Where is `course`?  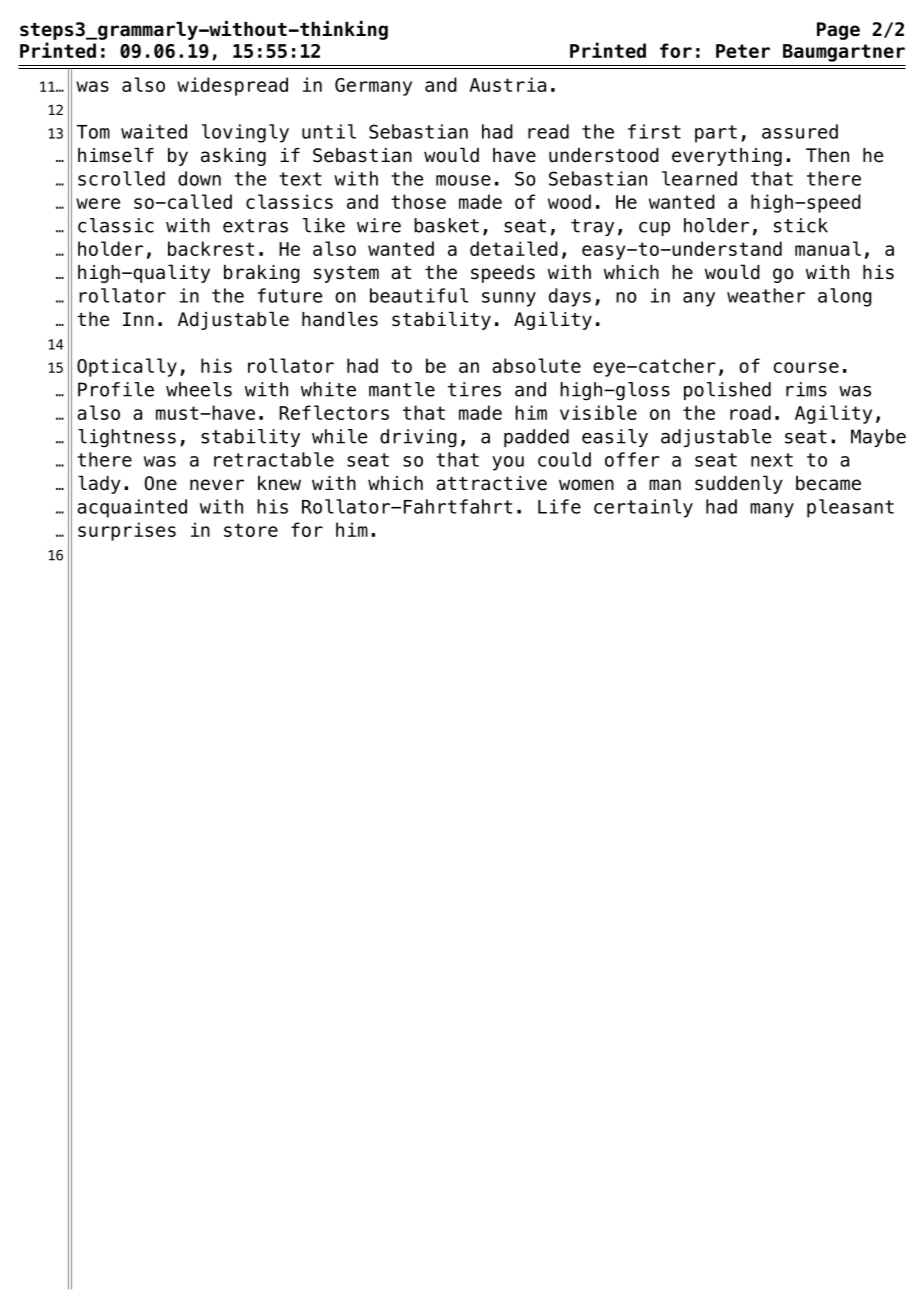 course is located at coordinates (806, 367).
